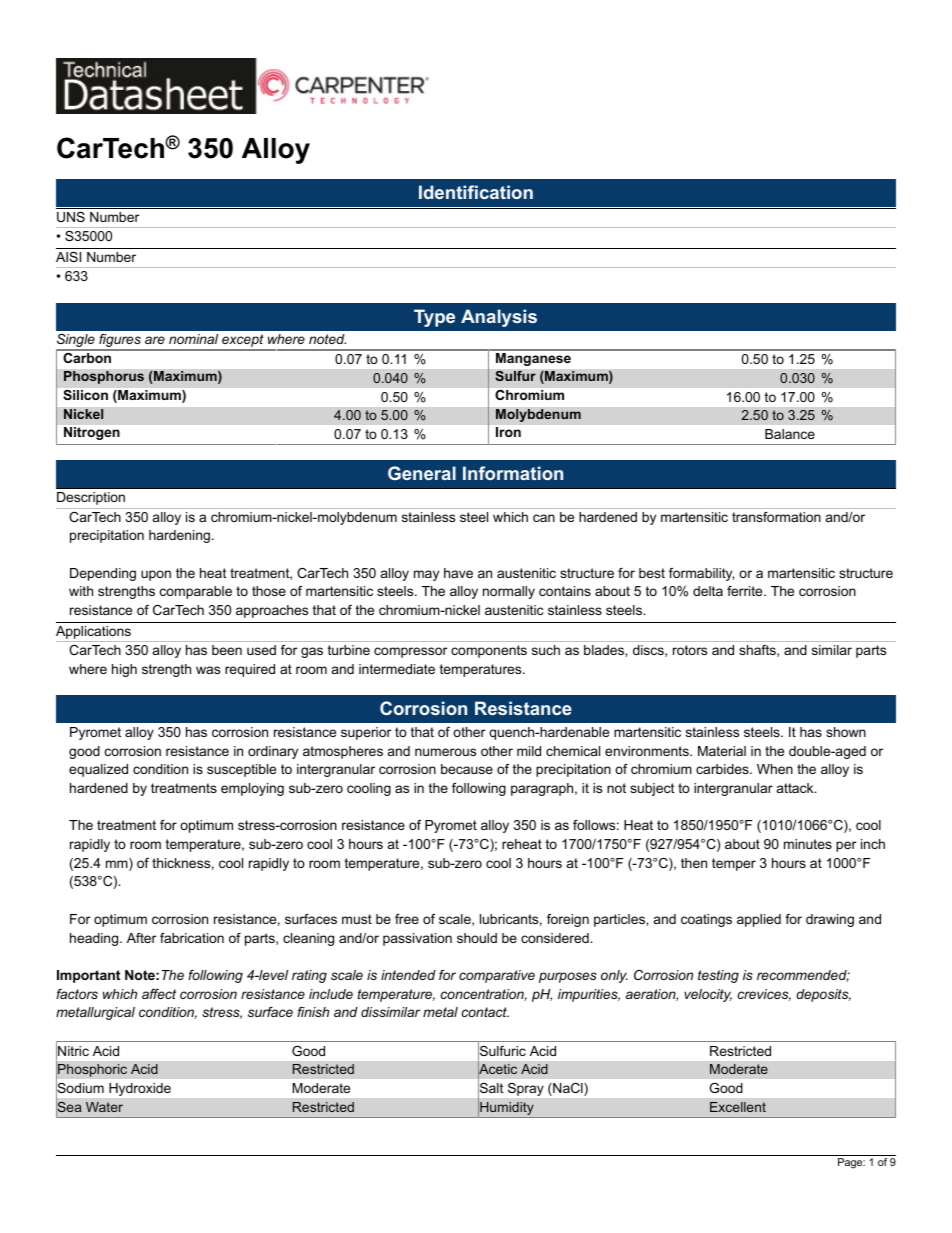 The height and width of the screenshot is (1233, 952). Describe the element at coordinates (98, 770) in the screenshot. I see `equalized` at that location.
